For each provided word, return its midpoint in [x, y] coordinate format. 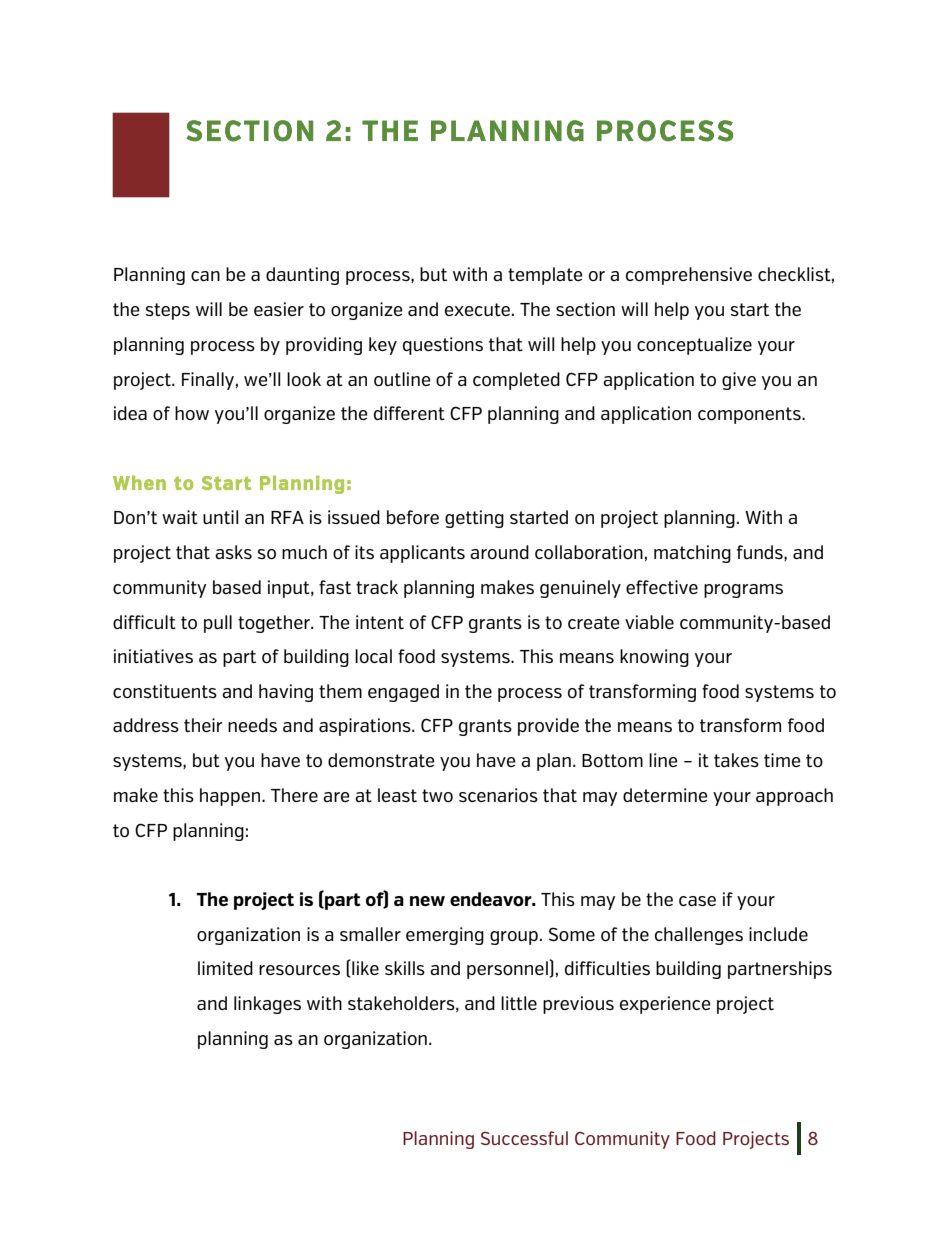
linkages [267, 1005]
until [220, 517]
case [697, 901]
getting [474, 519]
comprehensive [689, 276]
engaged [403, 693]
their [203, 725]
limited [225, 968]
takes [736, 760]
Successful [524, 1138]
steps [168, 311]
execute [477, 309]
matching [692, 554]
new [427, 901]
